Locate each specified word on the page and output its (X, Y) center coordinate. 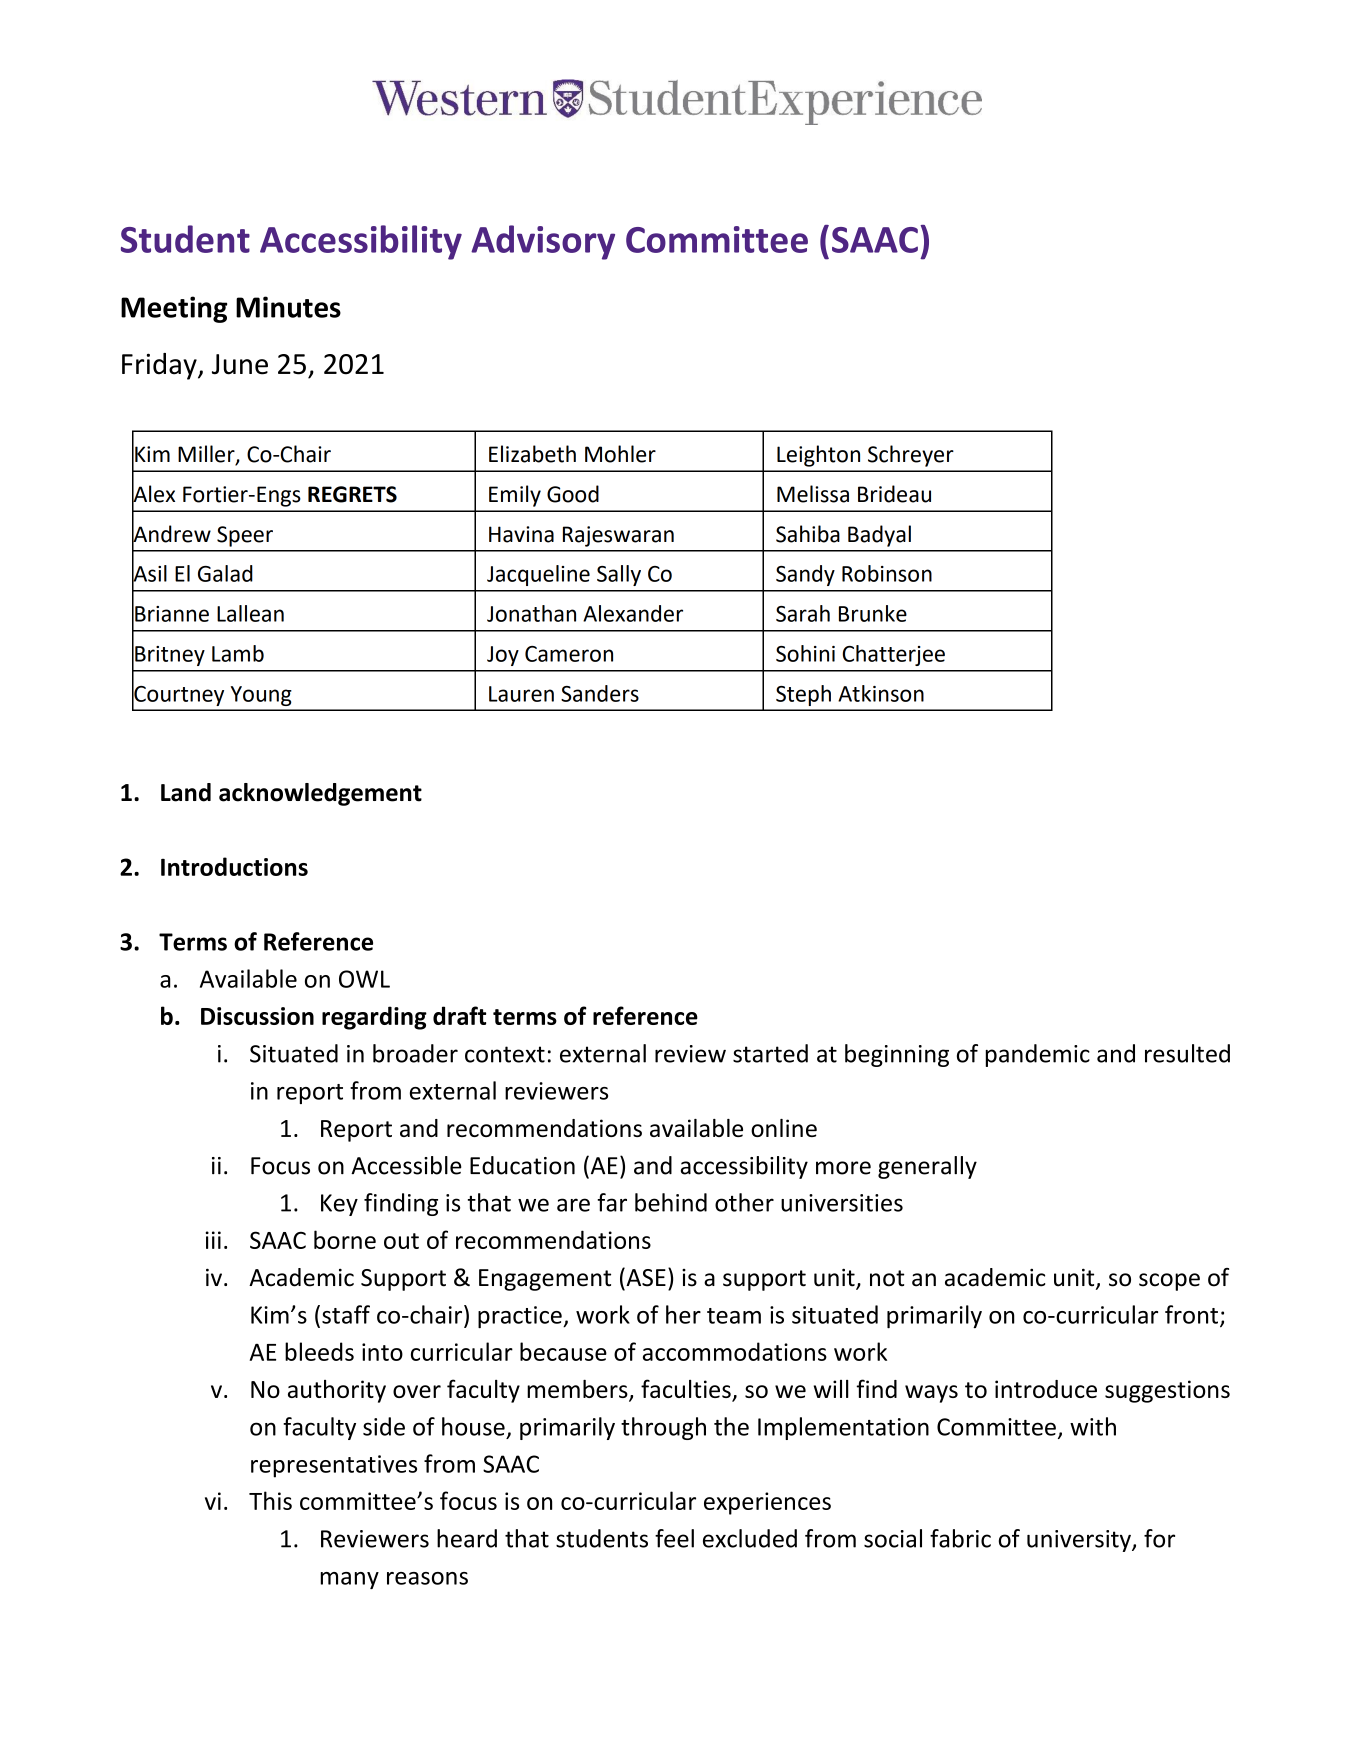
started (770, 1053)
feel (674, 1538)
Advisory (543, 242)
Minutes (288, 307)
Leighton (818, 456)
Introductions (234, 866)
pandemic (1038, 1055)
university (1080, 1541)
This (270, 1500)
